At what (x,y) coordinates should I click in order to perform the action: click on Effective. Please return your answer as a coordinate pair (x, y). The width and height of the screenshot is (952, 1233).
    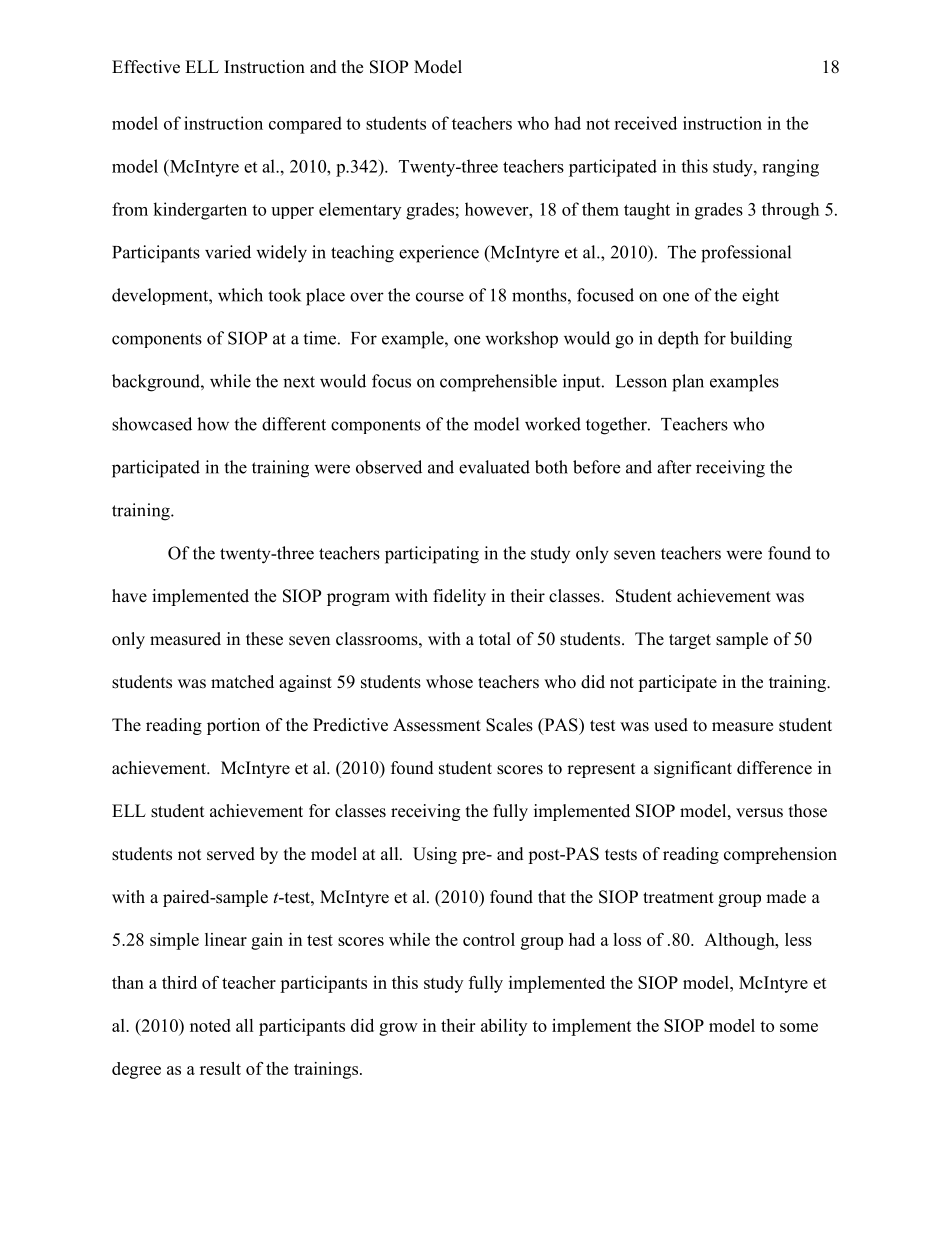
    Looking at the image, I should click on (146, 67).
